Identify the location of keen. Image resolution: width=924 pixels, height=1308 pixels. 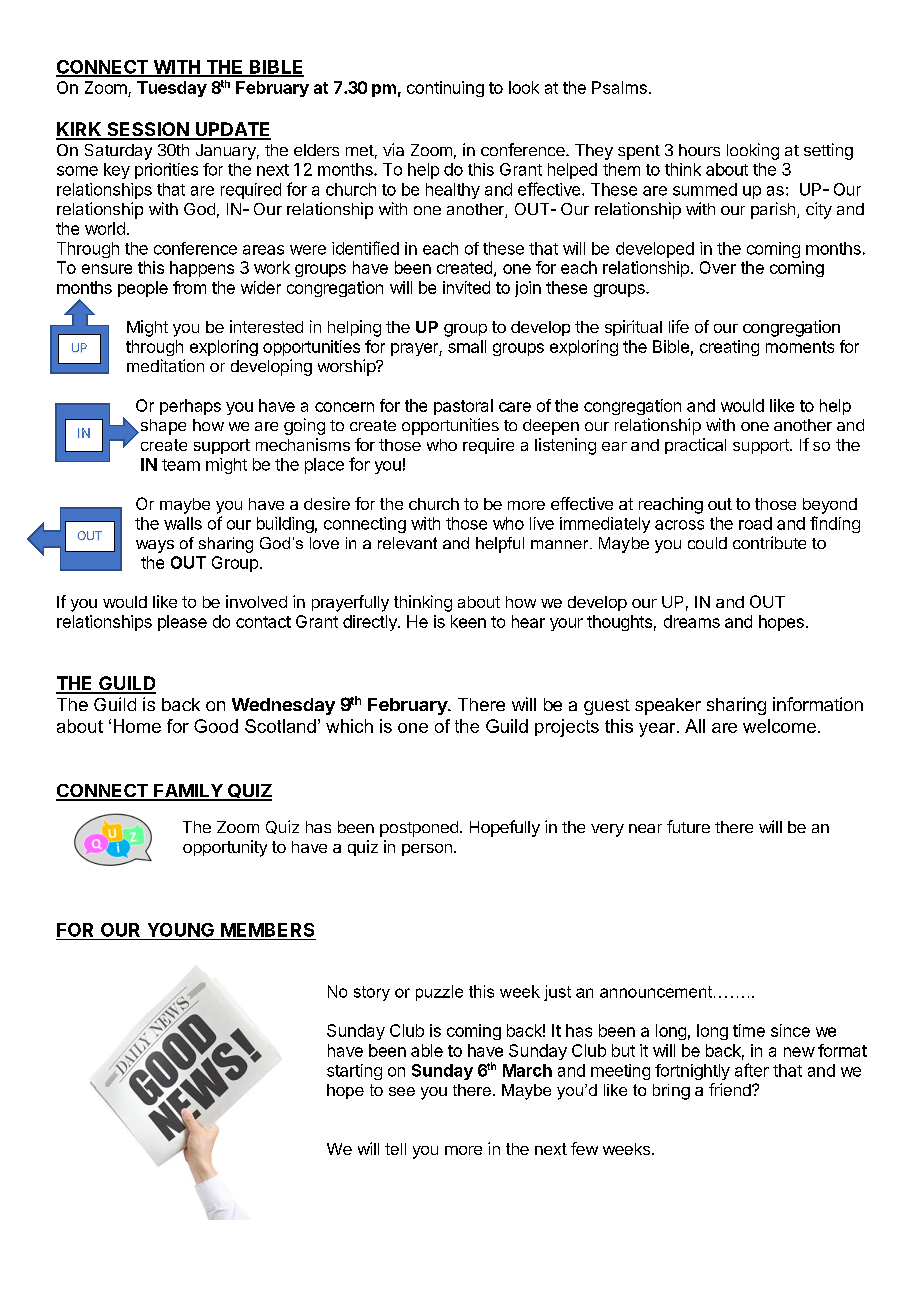
(468, 621).
